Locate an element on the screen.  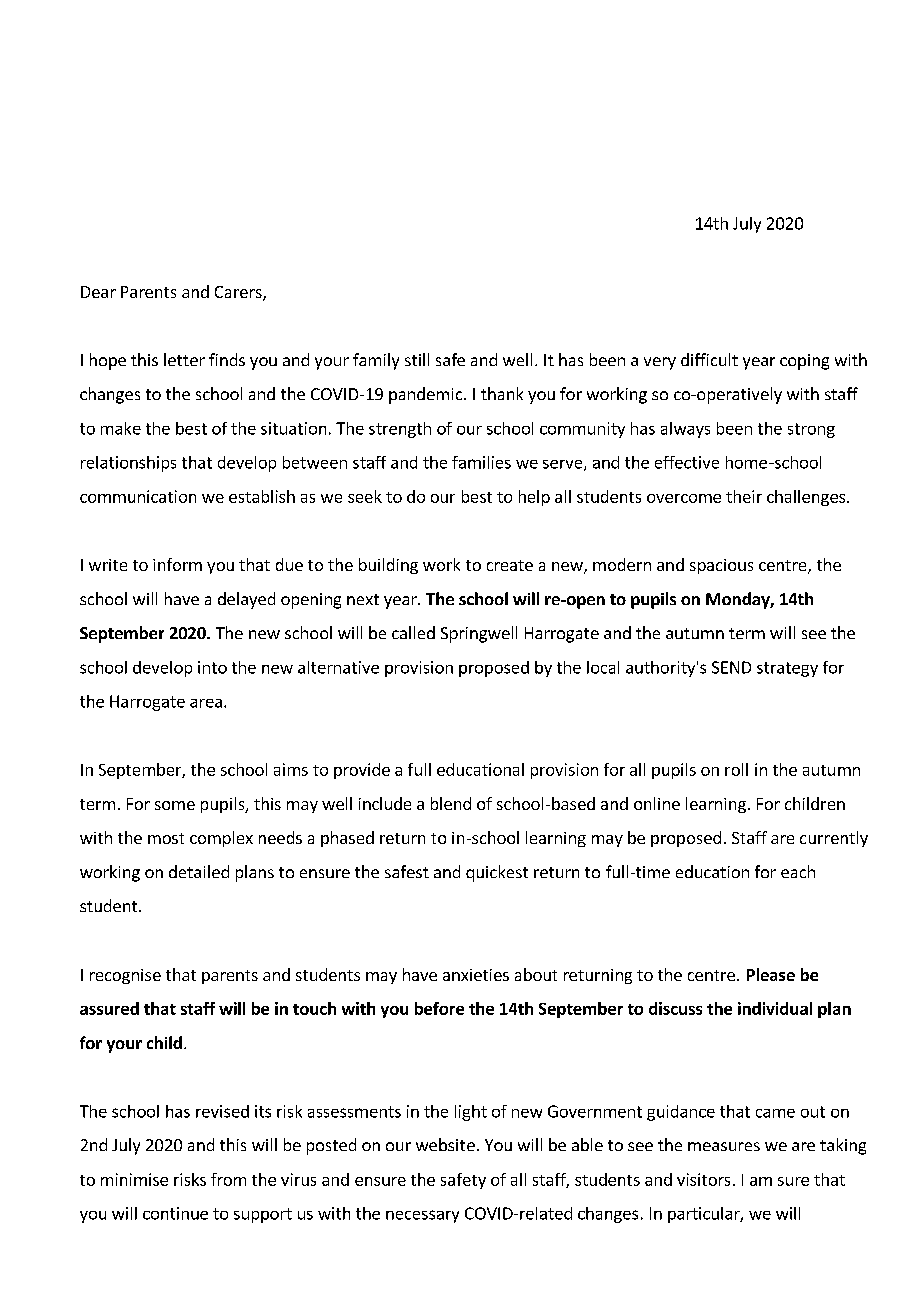
necessary is located at coordinates (422, 1216).
